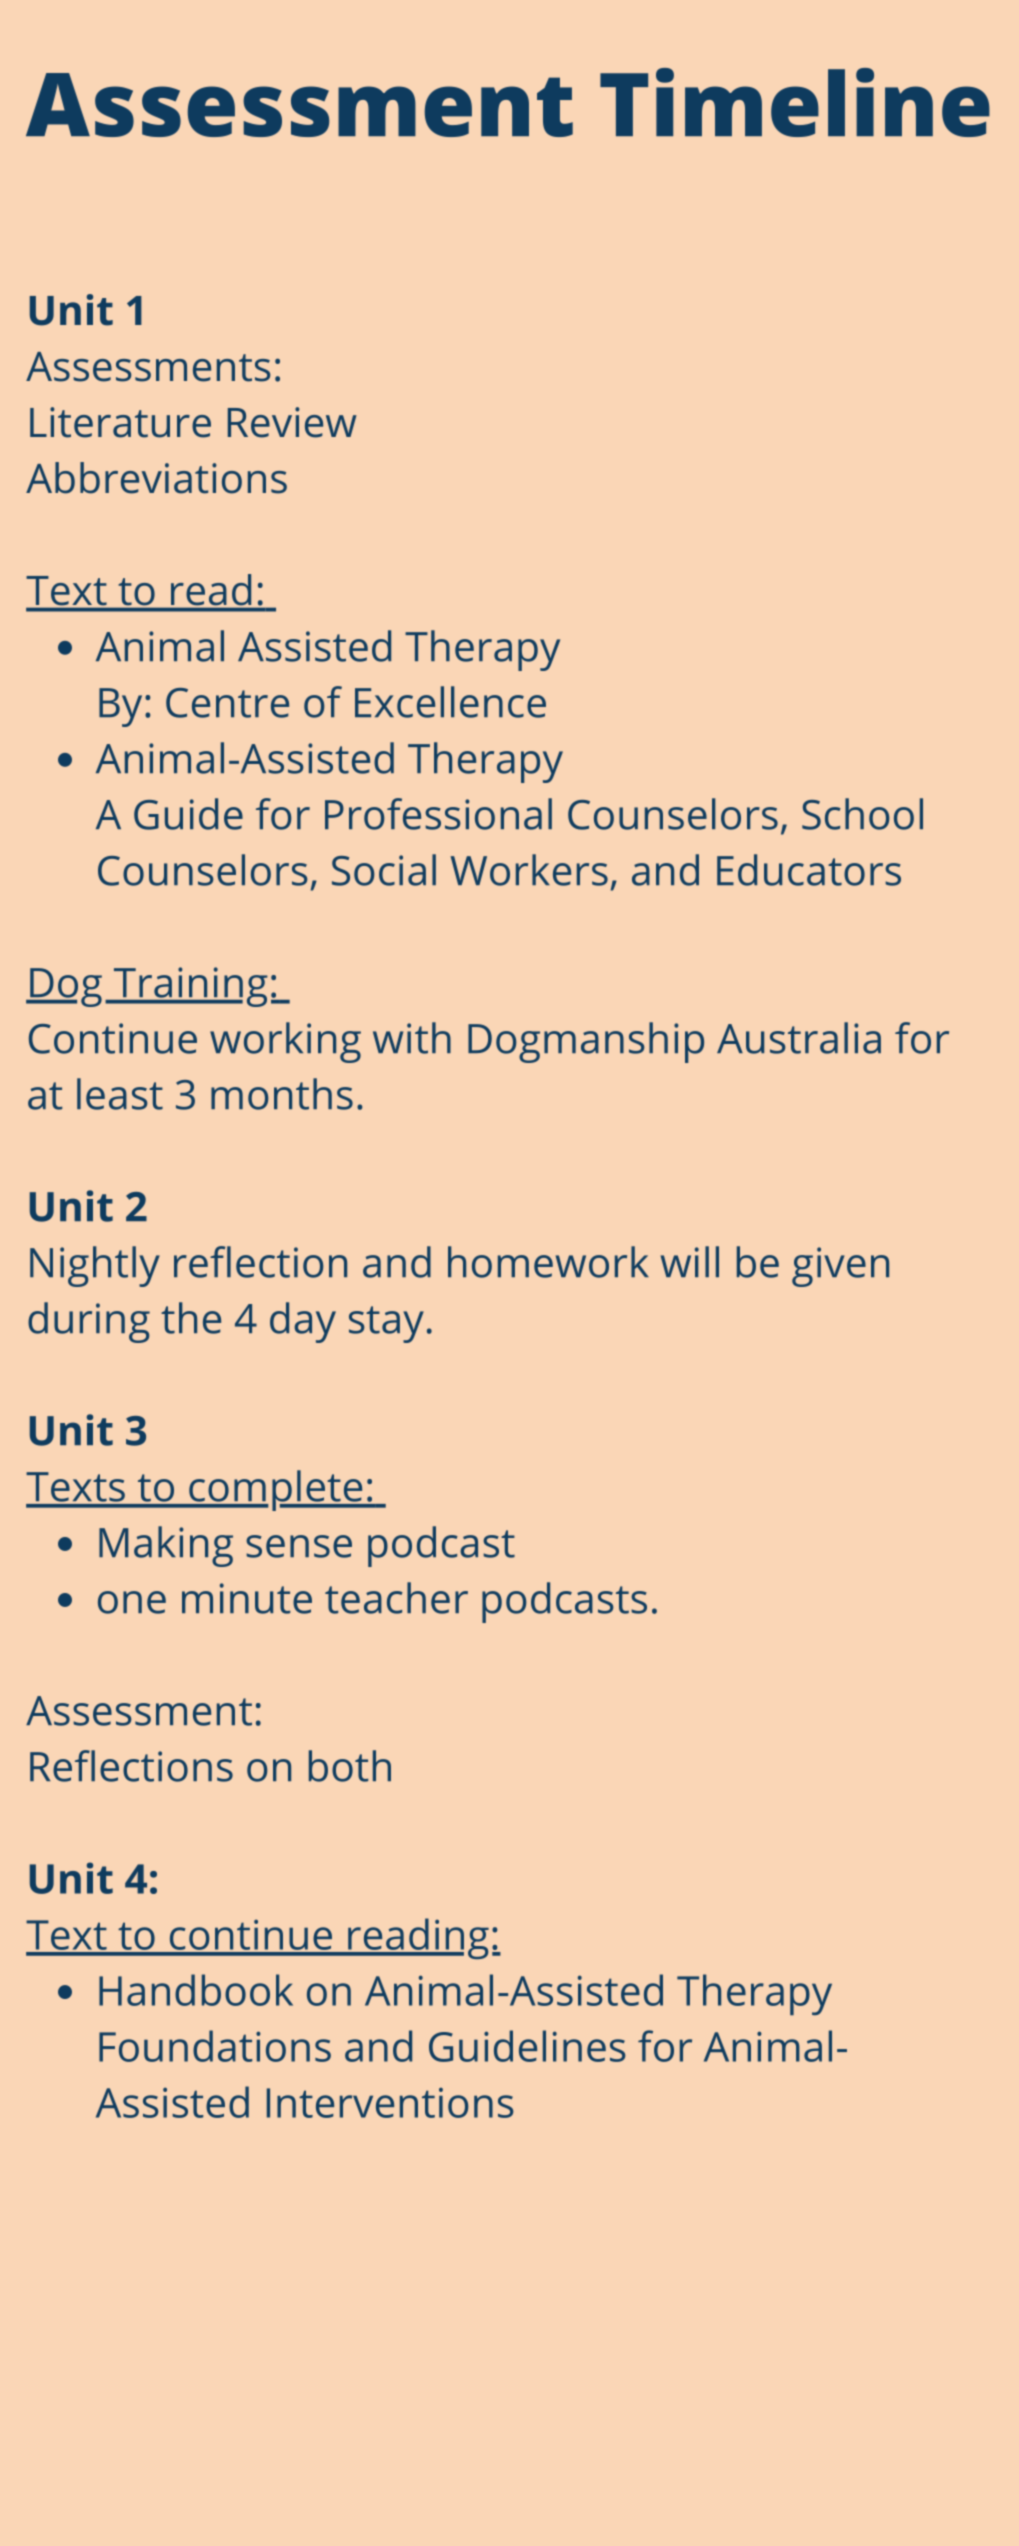 The height and width of the page is (2546, 1019). I want to click on Literature, so click(120, 422).
